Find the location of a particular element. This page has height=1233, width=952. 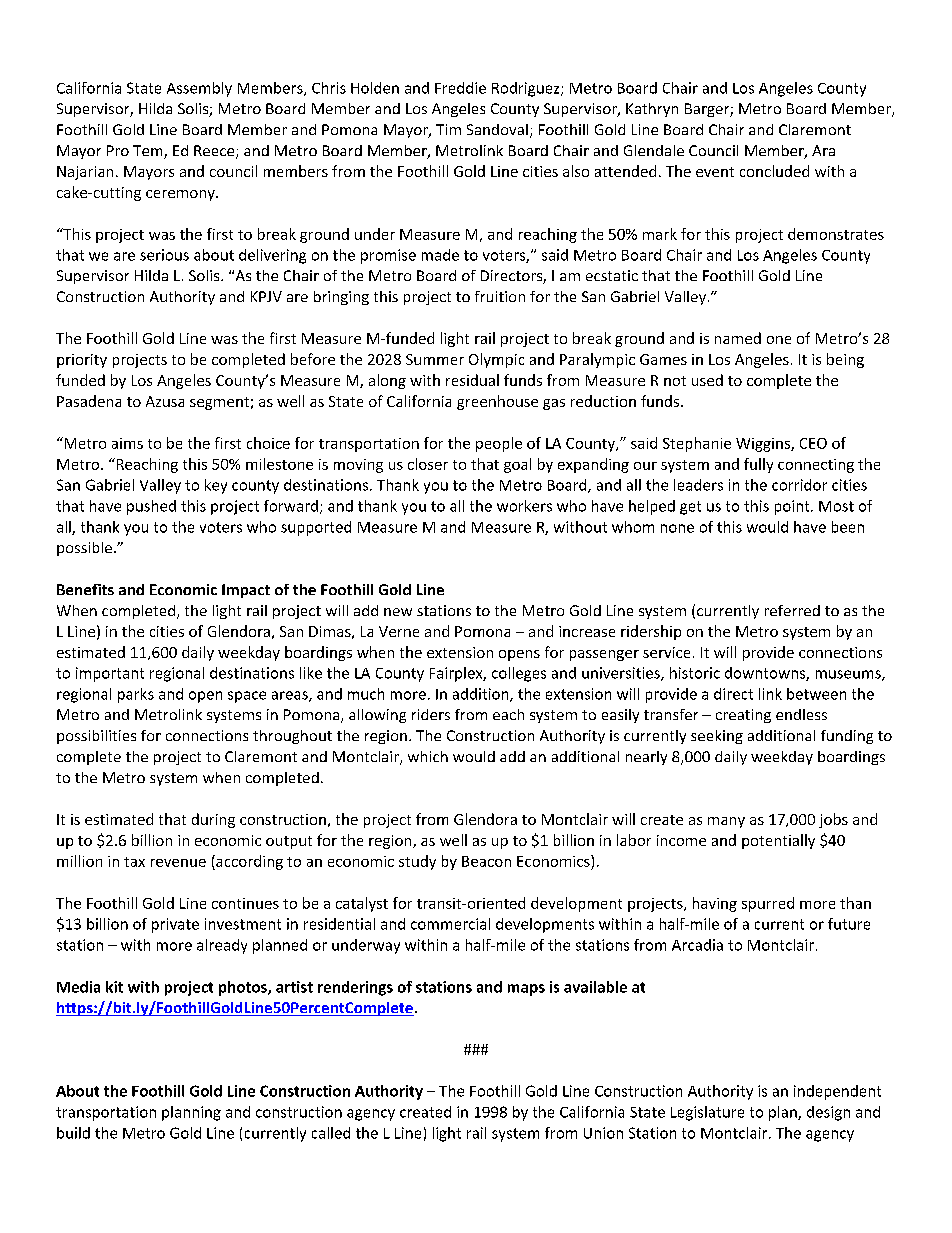

concluded is located at coordinates (774, 171).
